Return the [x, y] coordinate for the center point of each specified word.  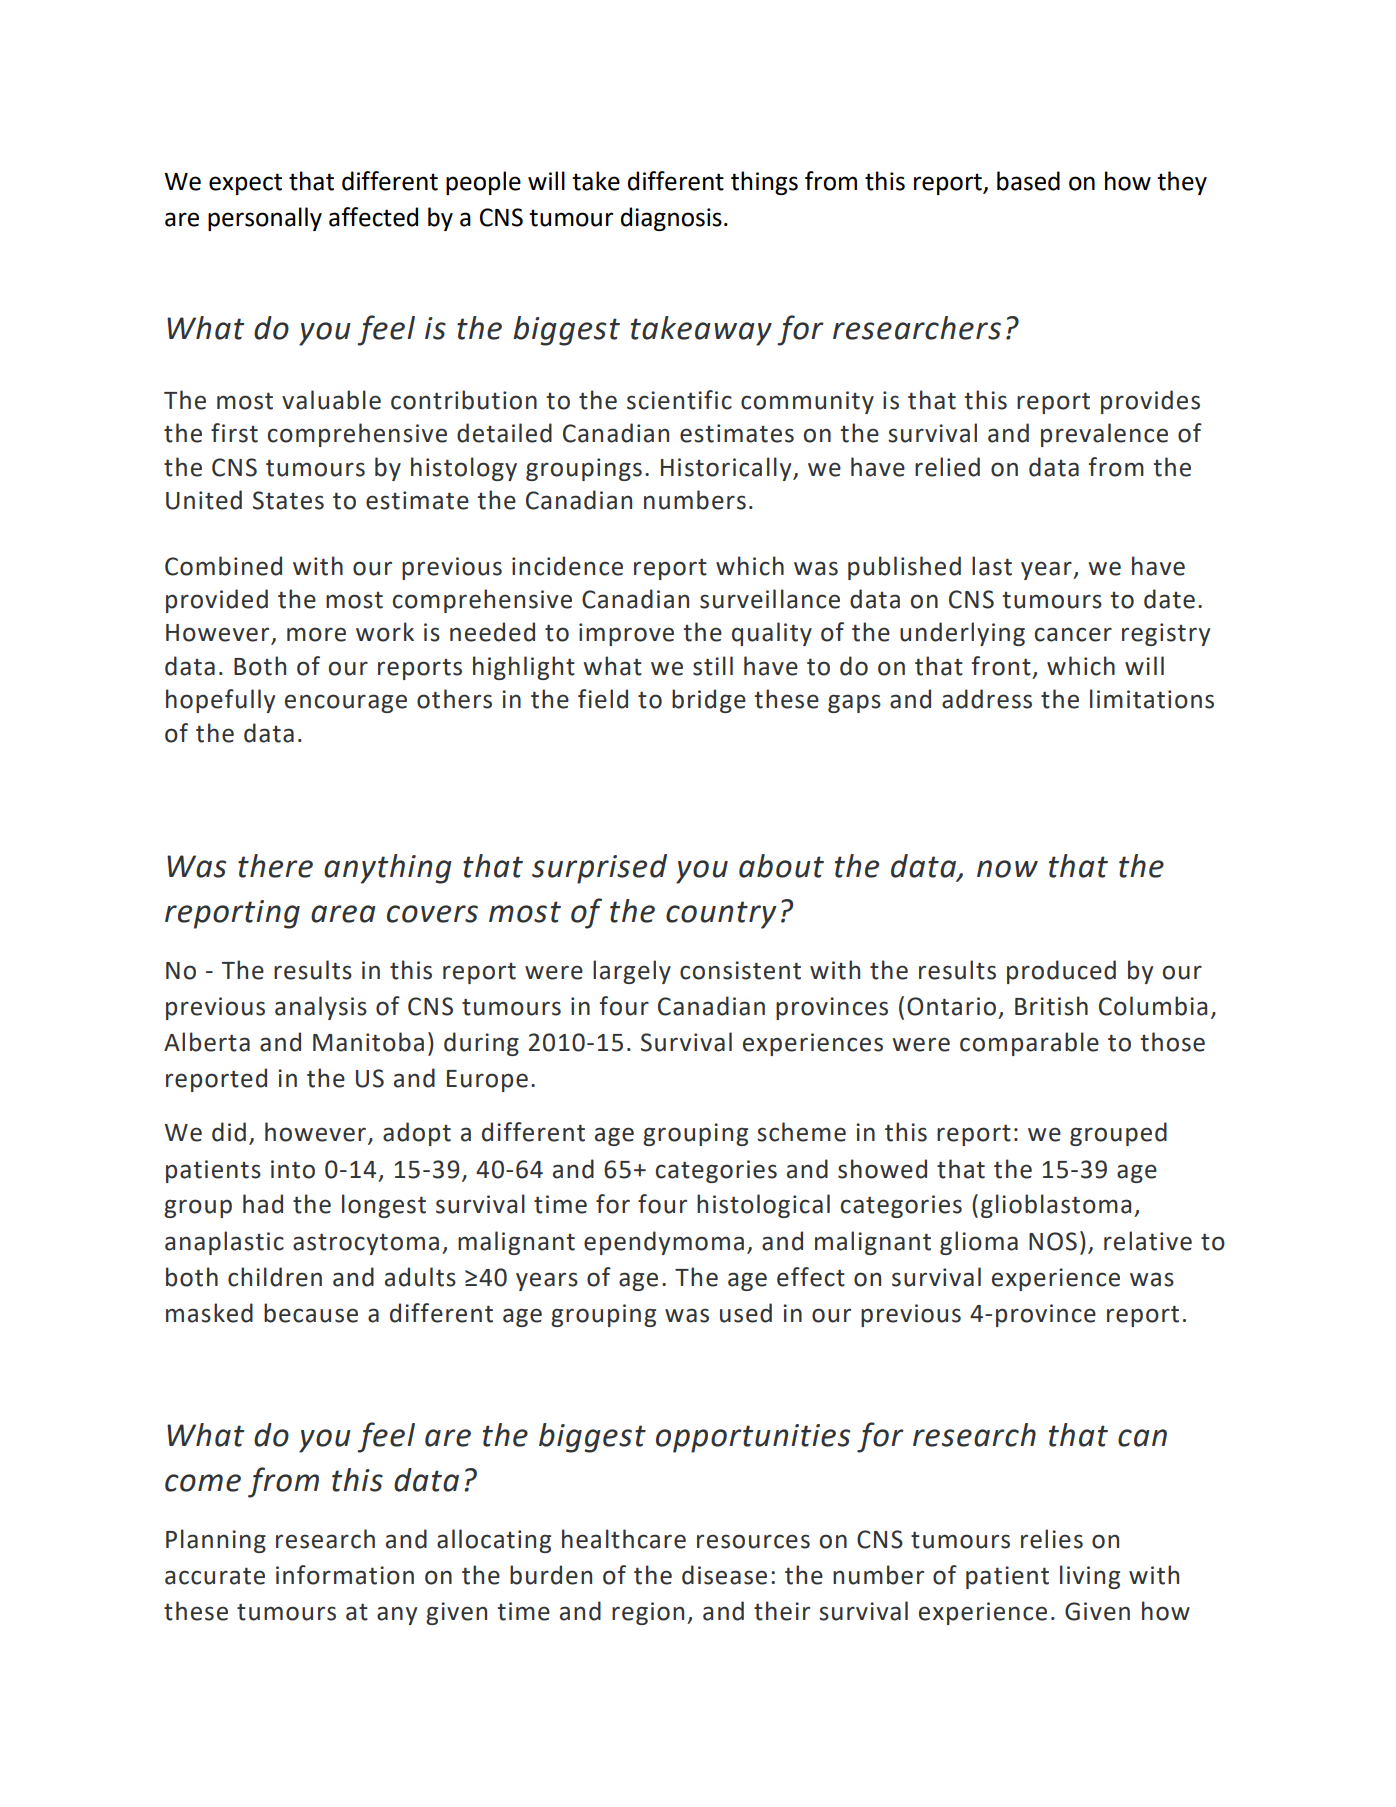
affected [373, 217]
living [1090, 1577]
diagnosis [671, 219]
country [721, 915]
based [1028, 181]
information [345, 1575]
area [343, 914]
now [1007, 869]
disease [724, 1575]
